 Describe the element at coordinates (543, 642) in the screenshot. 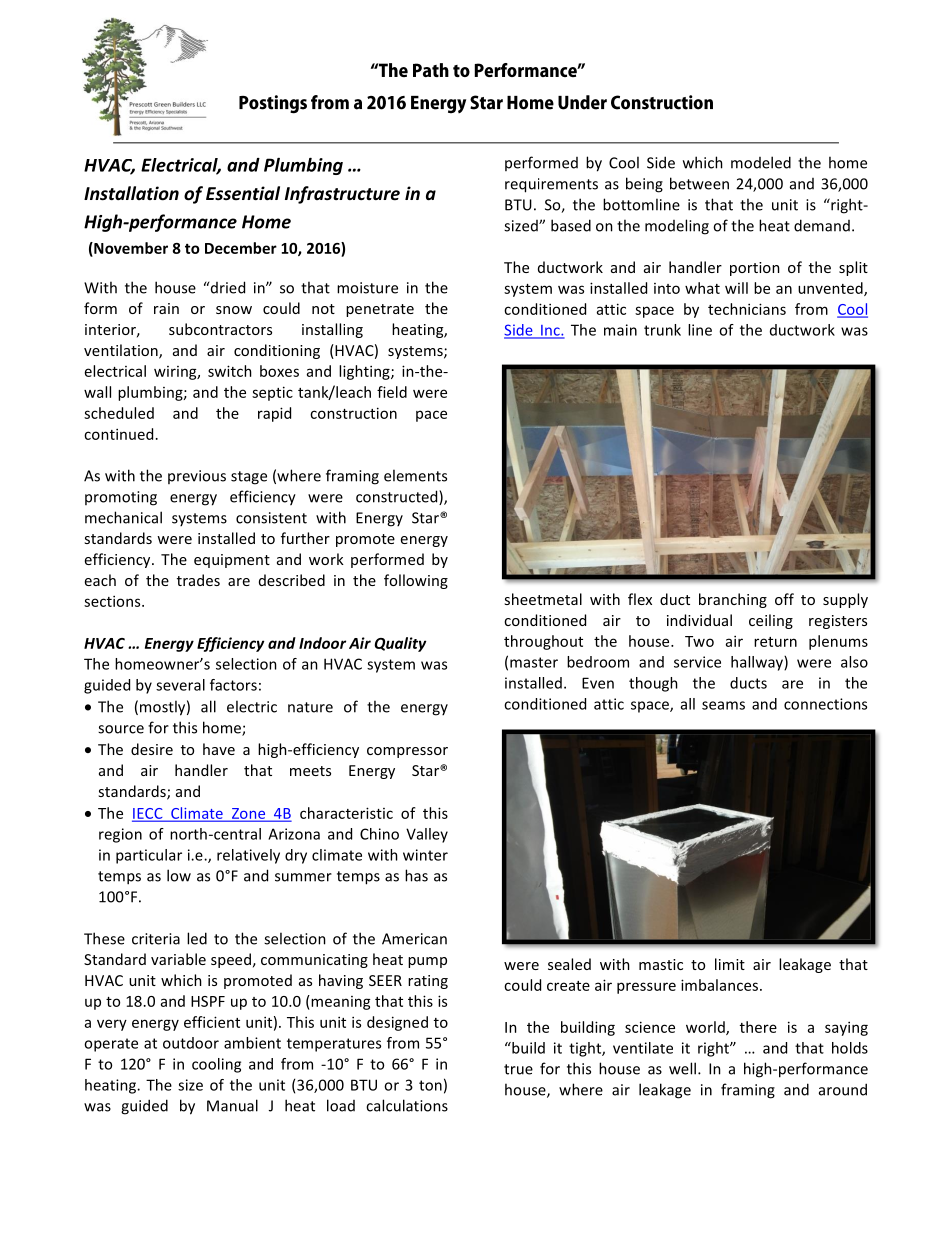

I see `throughout` at that location.
